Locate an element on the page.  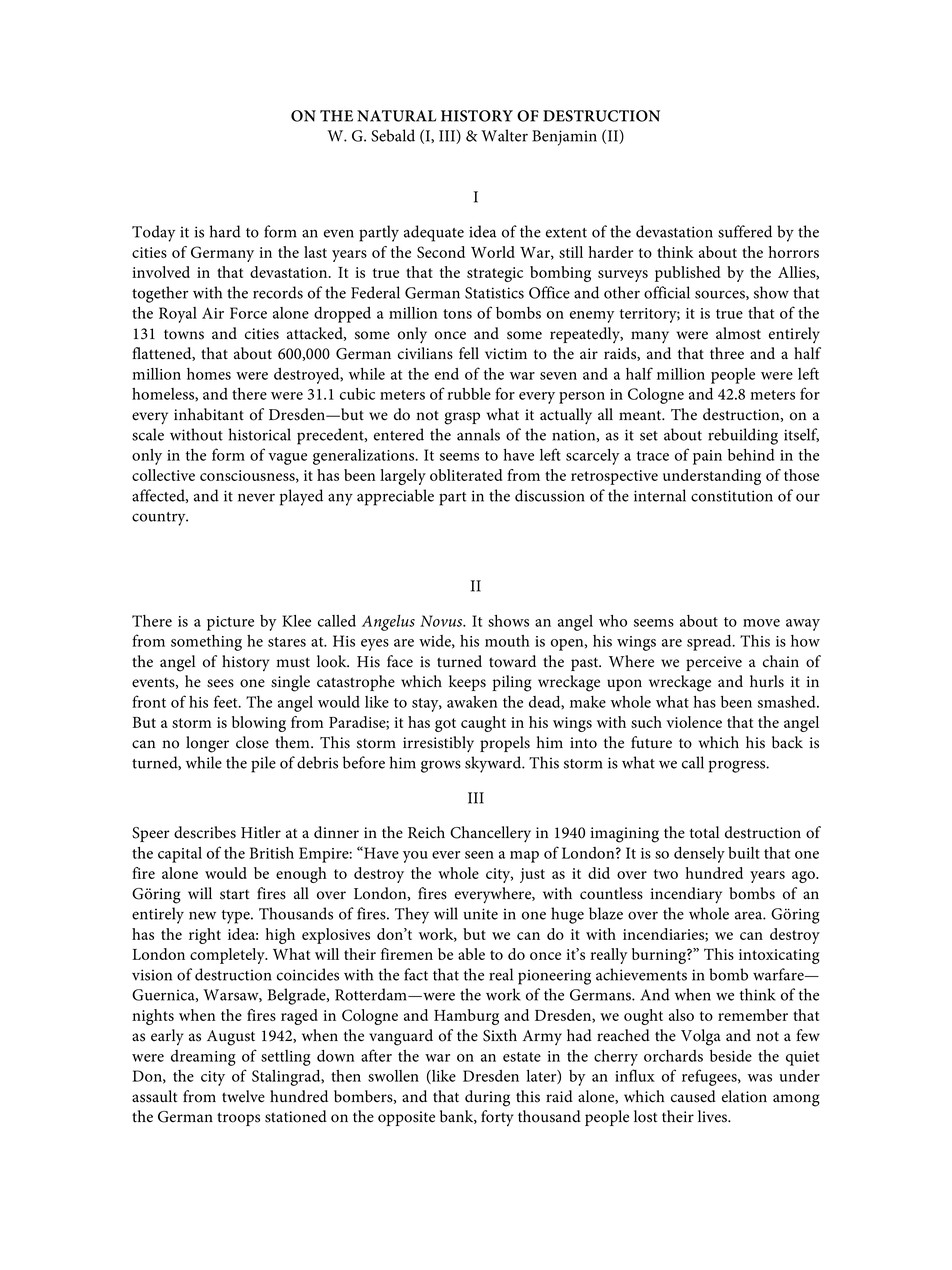
Walter is located at coordinates (504, 135).
